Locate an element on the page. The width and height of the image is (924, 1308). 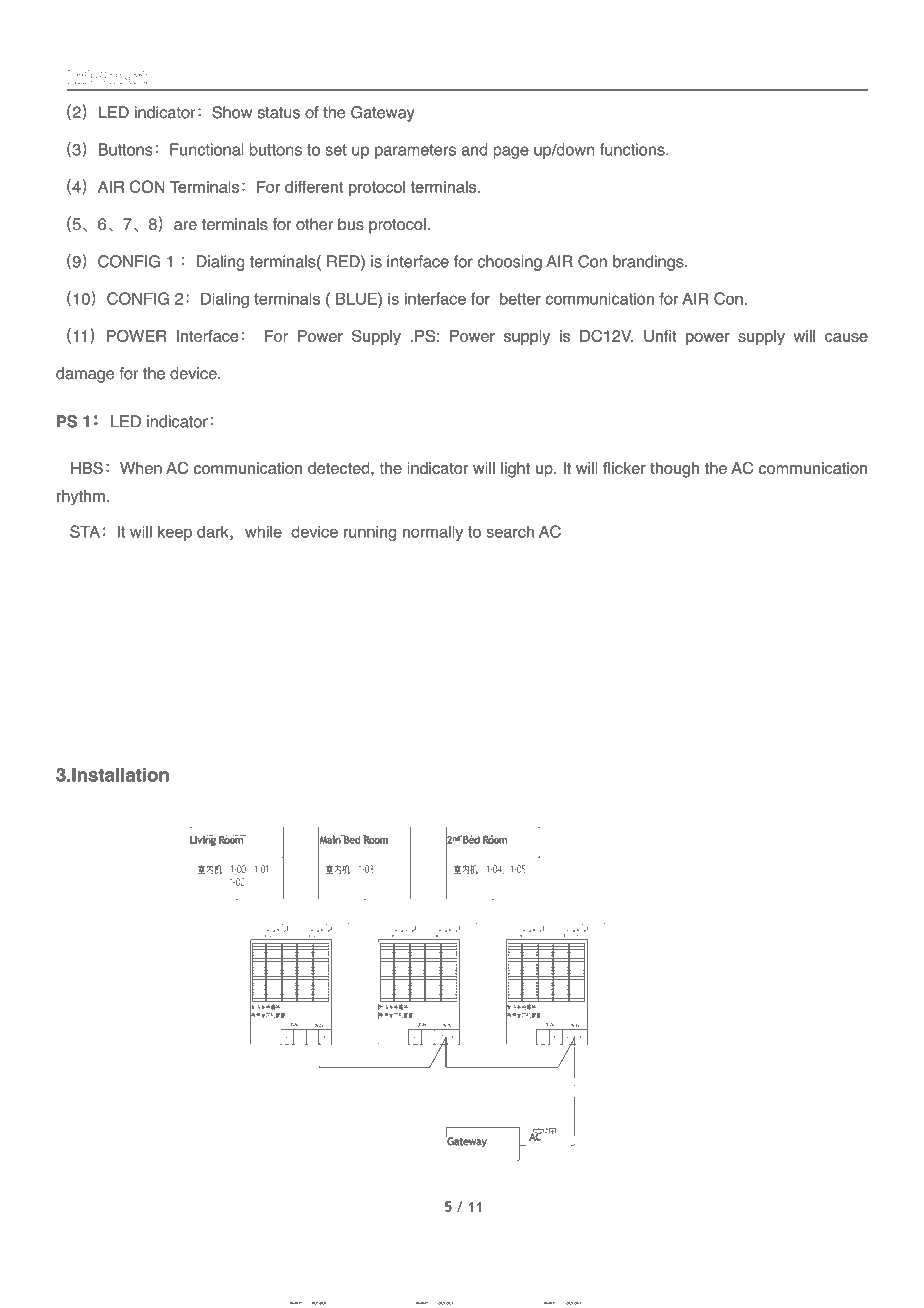
search is located at coordinates (510, 531).
